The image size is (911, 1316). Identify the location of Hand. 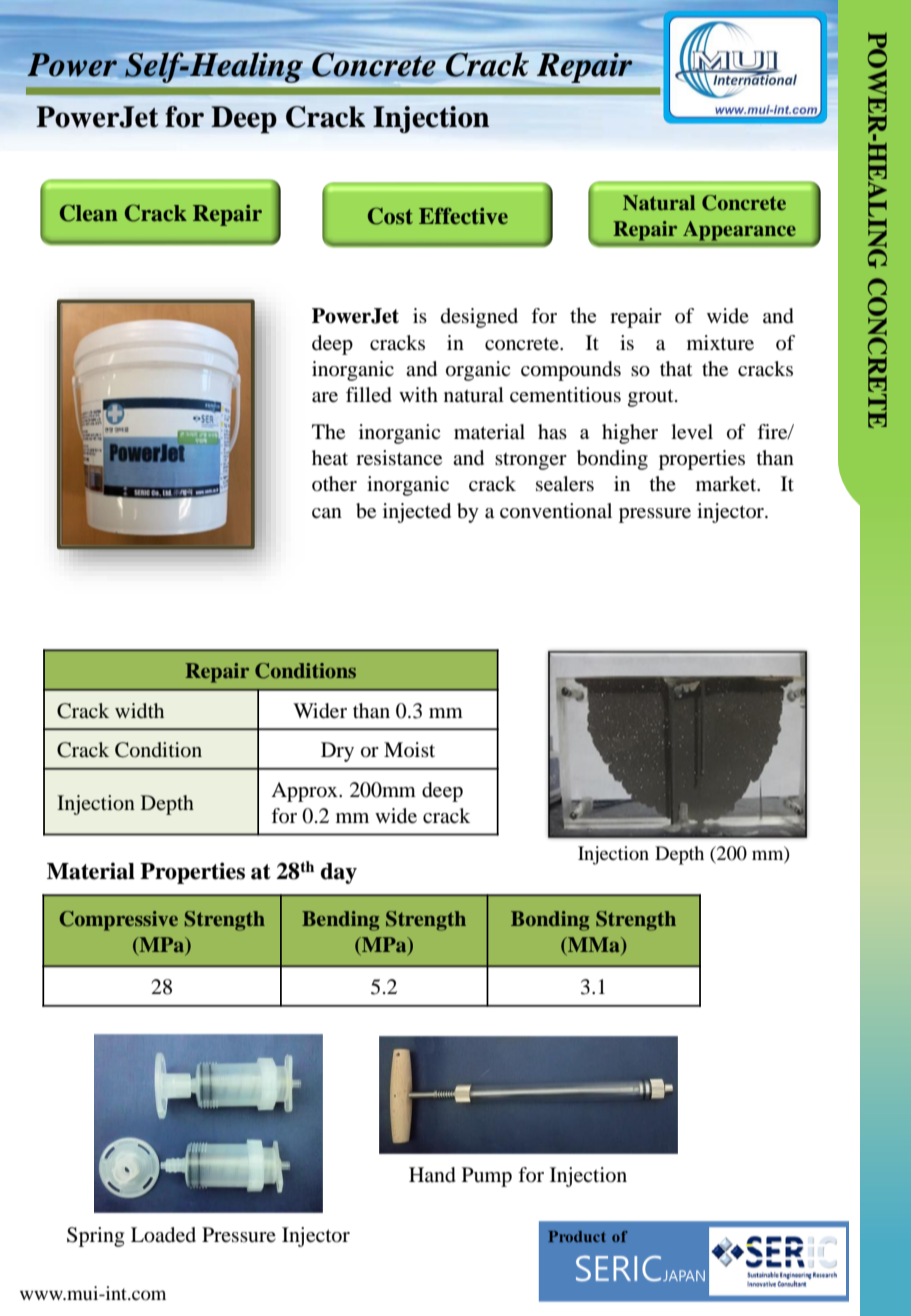
(432, 1175).
